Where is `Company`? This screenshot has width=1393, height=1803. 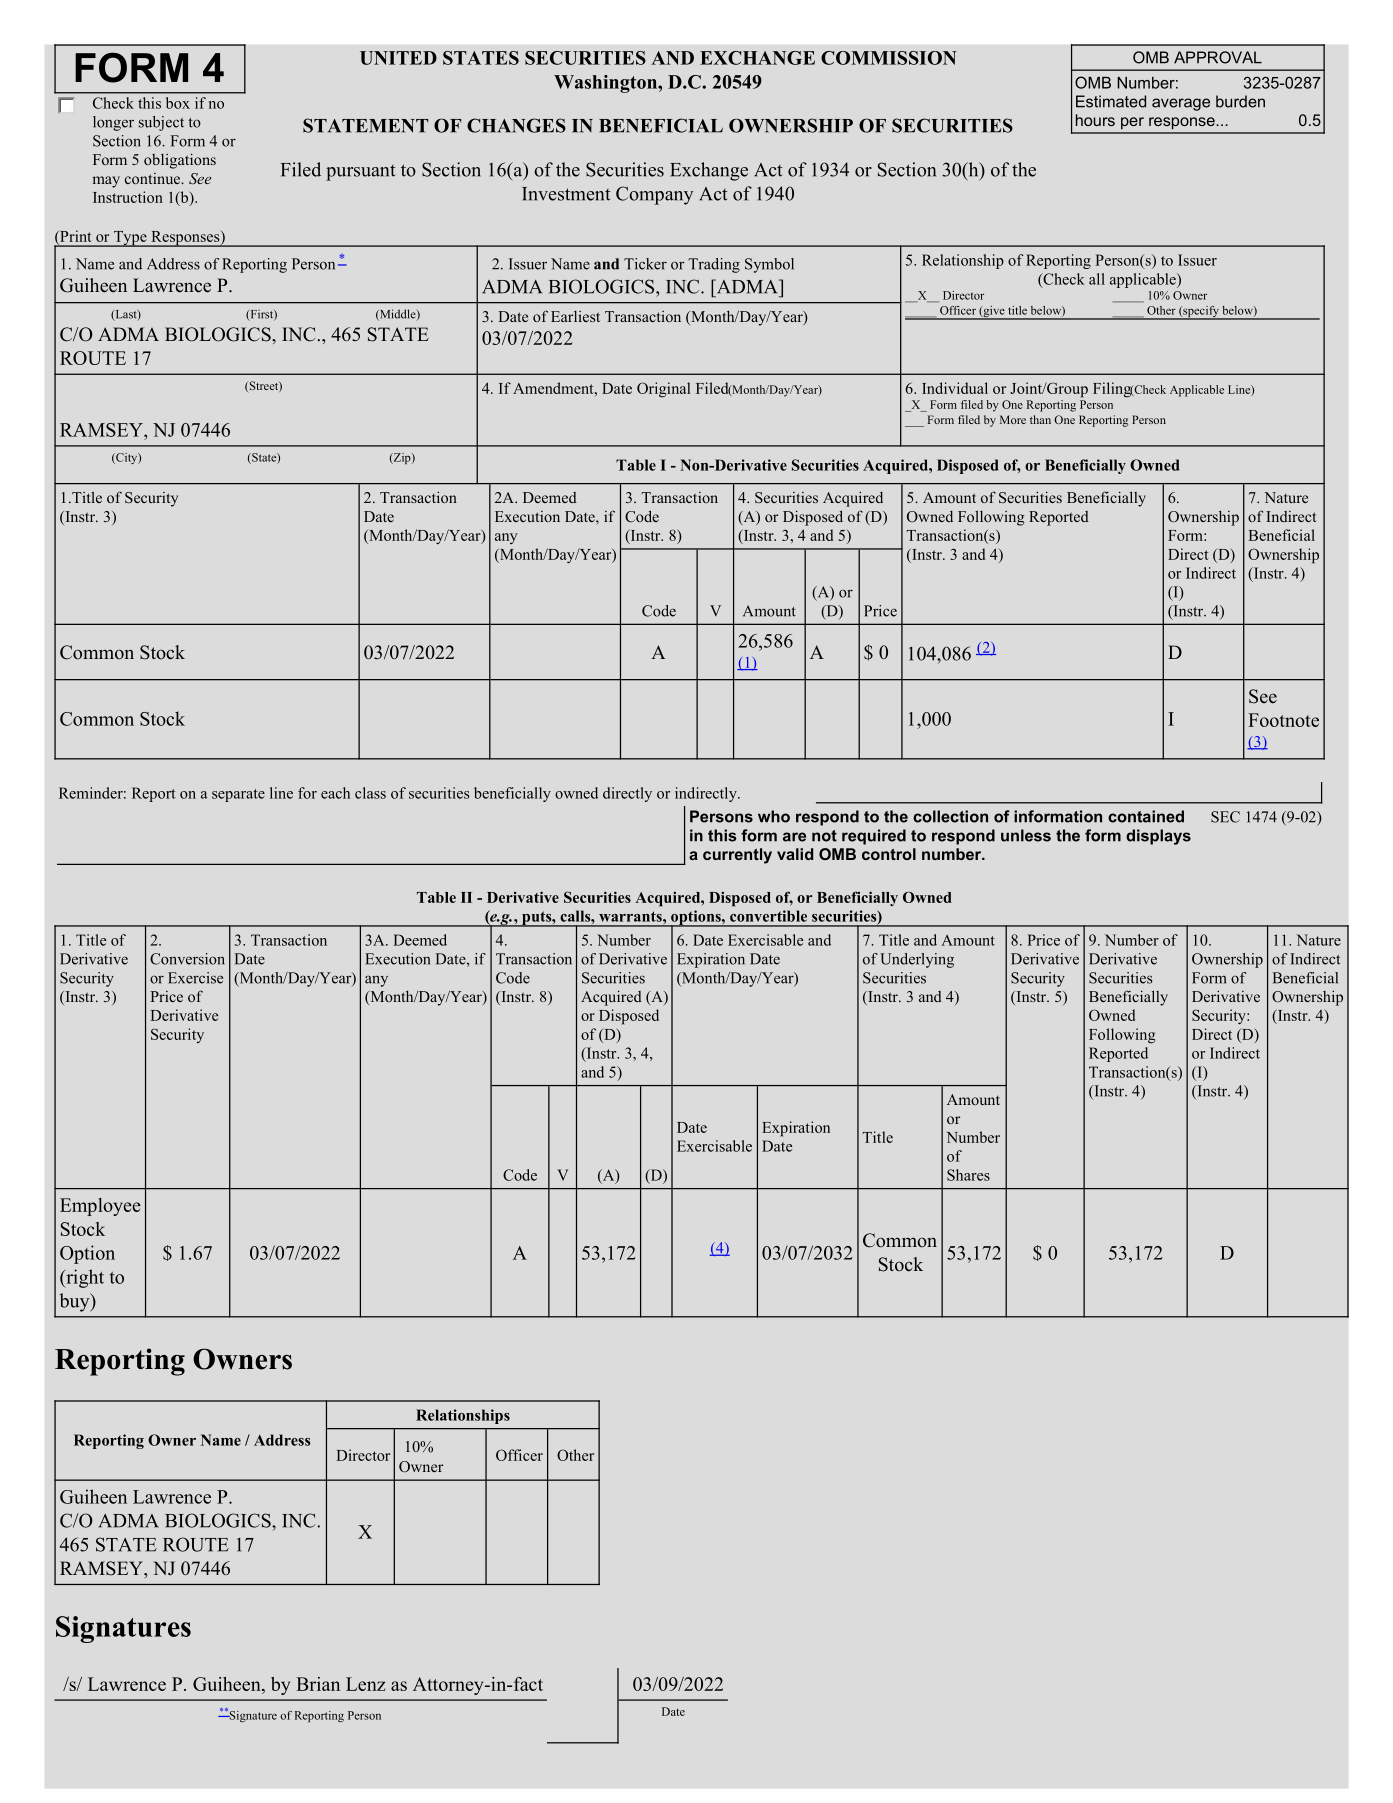
Company is located at coordinates (654, 195).
